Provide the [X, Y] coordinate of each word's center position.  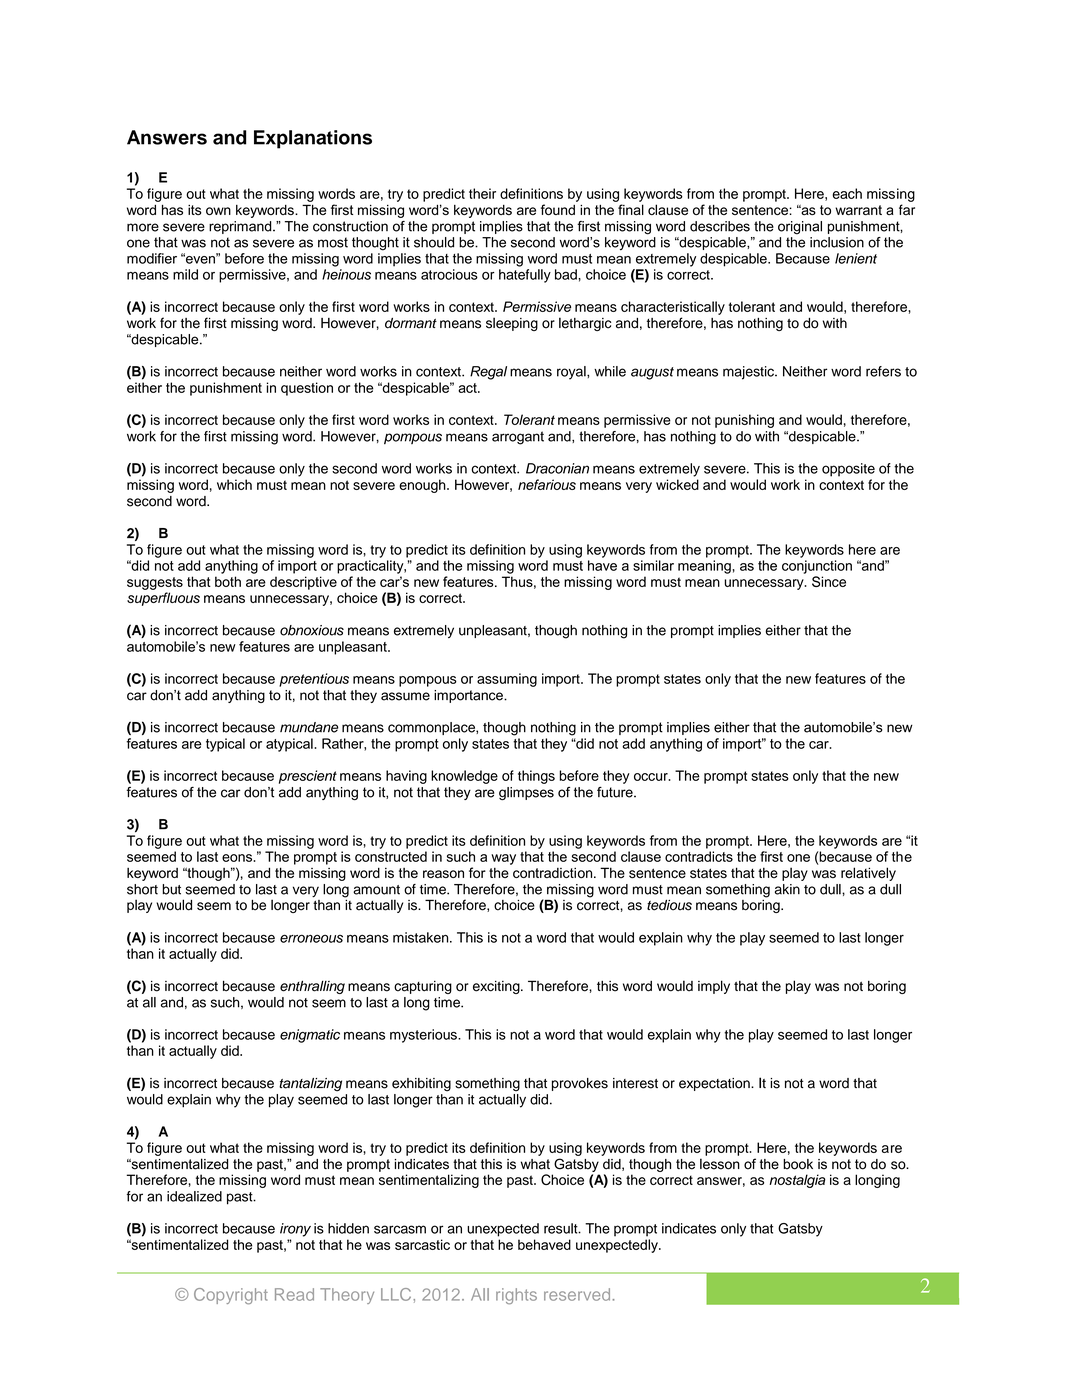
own [218, 211]
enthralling [312, 987]
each [847, 193]
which [234, 484]
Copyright [231, 1296]
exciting [497, 987]
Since [829, 581]
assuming [507, 680]
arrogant [518, 438]
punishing [744, 421]
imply [714, 987]
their [482, 193]
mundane [309, 727]
